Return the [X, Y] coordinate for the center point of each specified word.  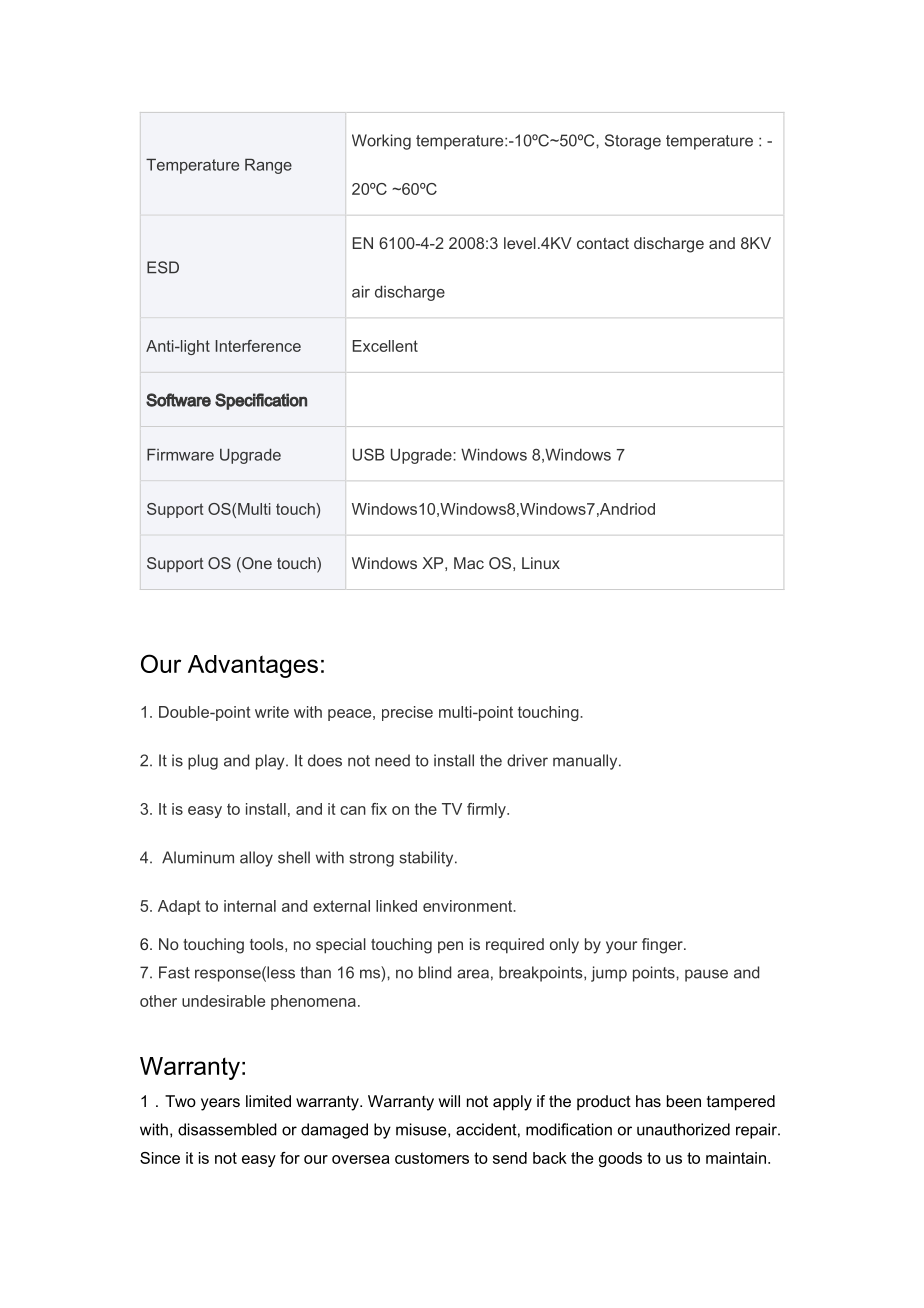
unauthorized [683, 1129]
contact [603, 243]
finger [663, 946]
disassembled [227, 1129]
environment [469, 906]
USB [369, 454]
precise [407, 713]
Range [268, 166]
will [449, 1101]
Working [381, 142]
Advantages [253, 666]
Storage [633, 142]
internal [250, 906]
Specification [261, 401]
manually [586, 762]
